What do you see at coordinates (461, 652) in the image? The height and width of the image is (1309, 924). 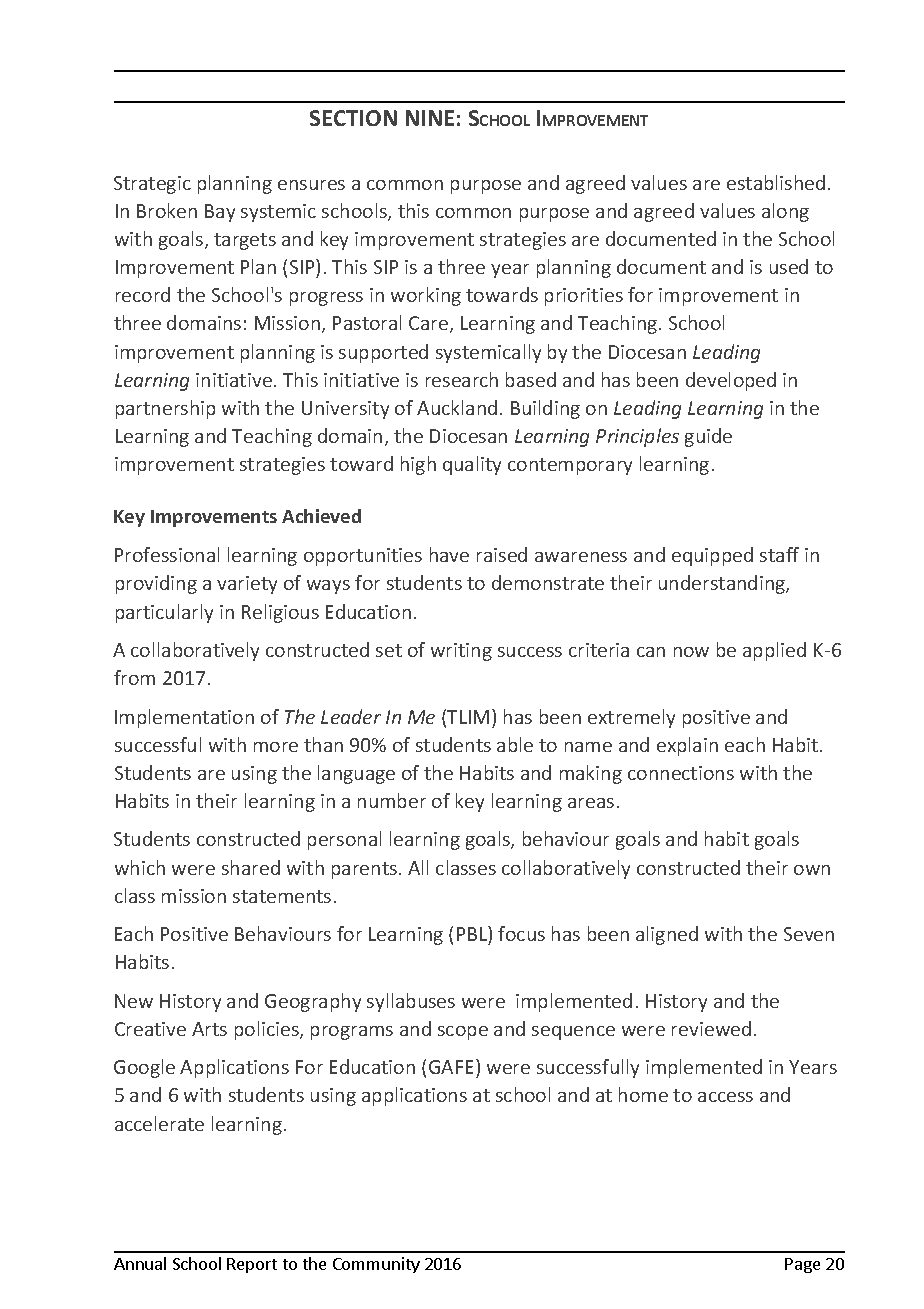 I see `writing` at bounding box center [461, 652].
